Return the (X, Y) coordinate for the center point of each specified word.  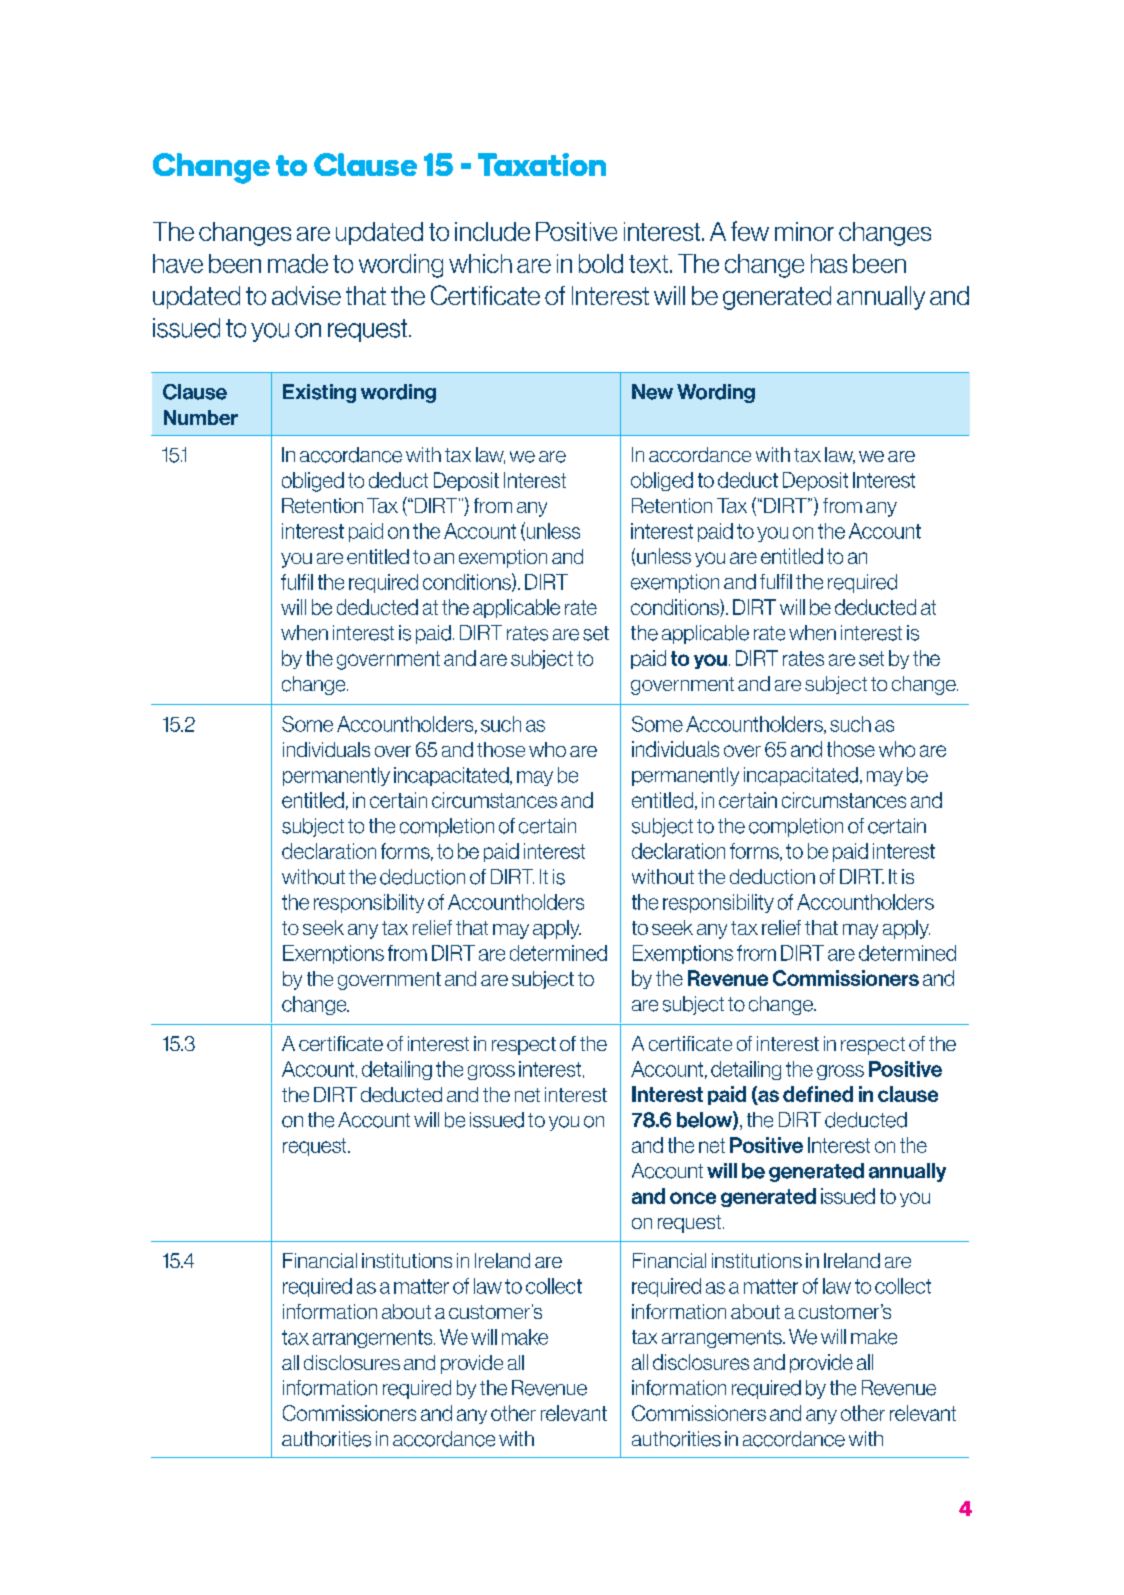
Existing (319, 393)
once (693, 1198)
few (750, 231)
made (298, 263)
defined (818, 1094)
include (492, 231)
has (829, 263)
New (652, 392)
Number (201, 417)
